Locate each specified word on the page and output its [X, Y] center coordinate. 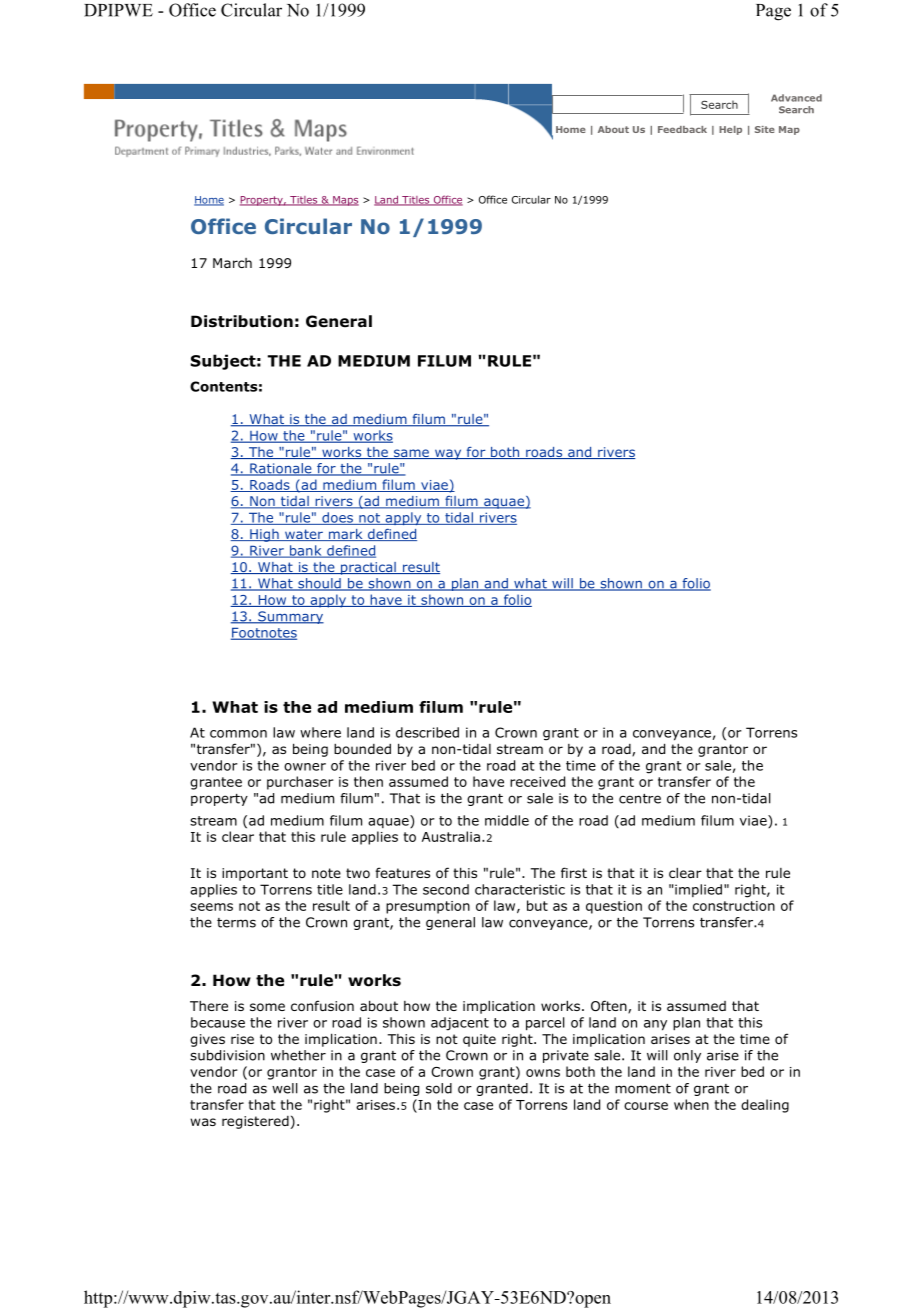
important [255, 874]
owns [543, 1073]
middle [507, 820]
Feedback [682, 129]
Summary [290, 617]
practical [368, 568]
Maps [345, 201]
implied [697, 890]
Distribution [242, 321]
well [285, 1088]
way [448, 454]
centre [640, 799]
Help [730, 130]
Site [765, 129]
